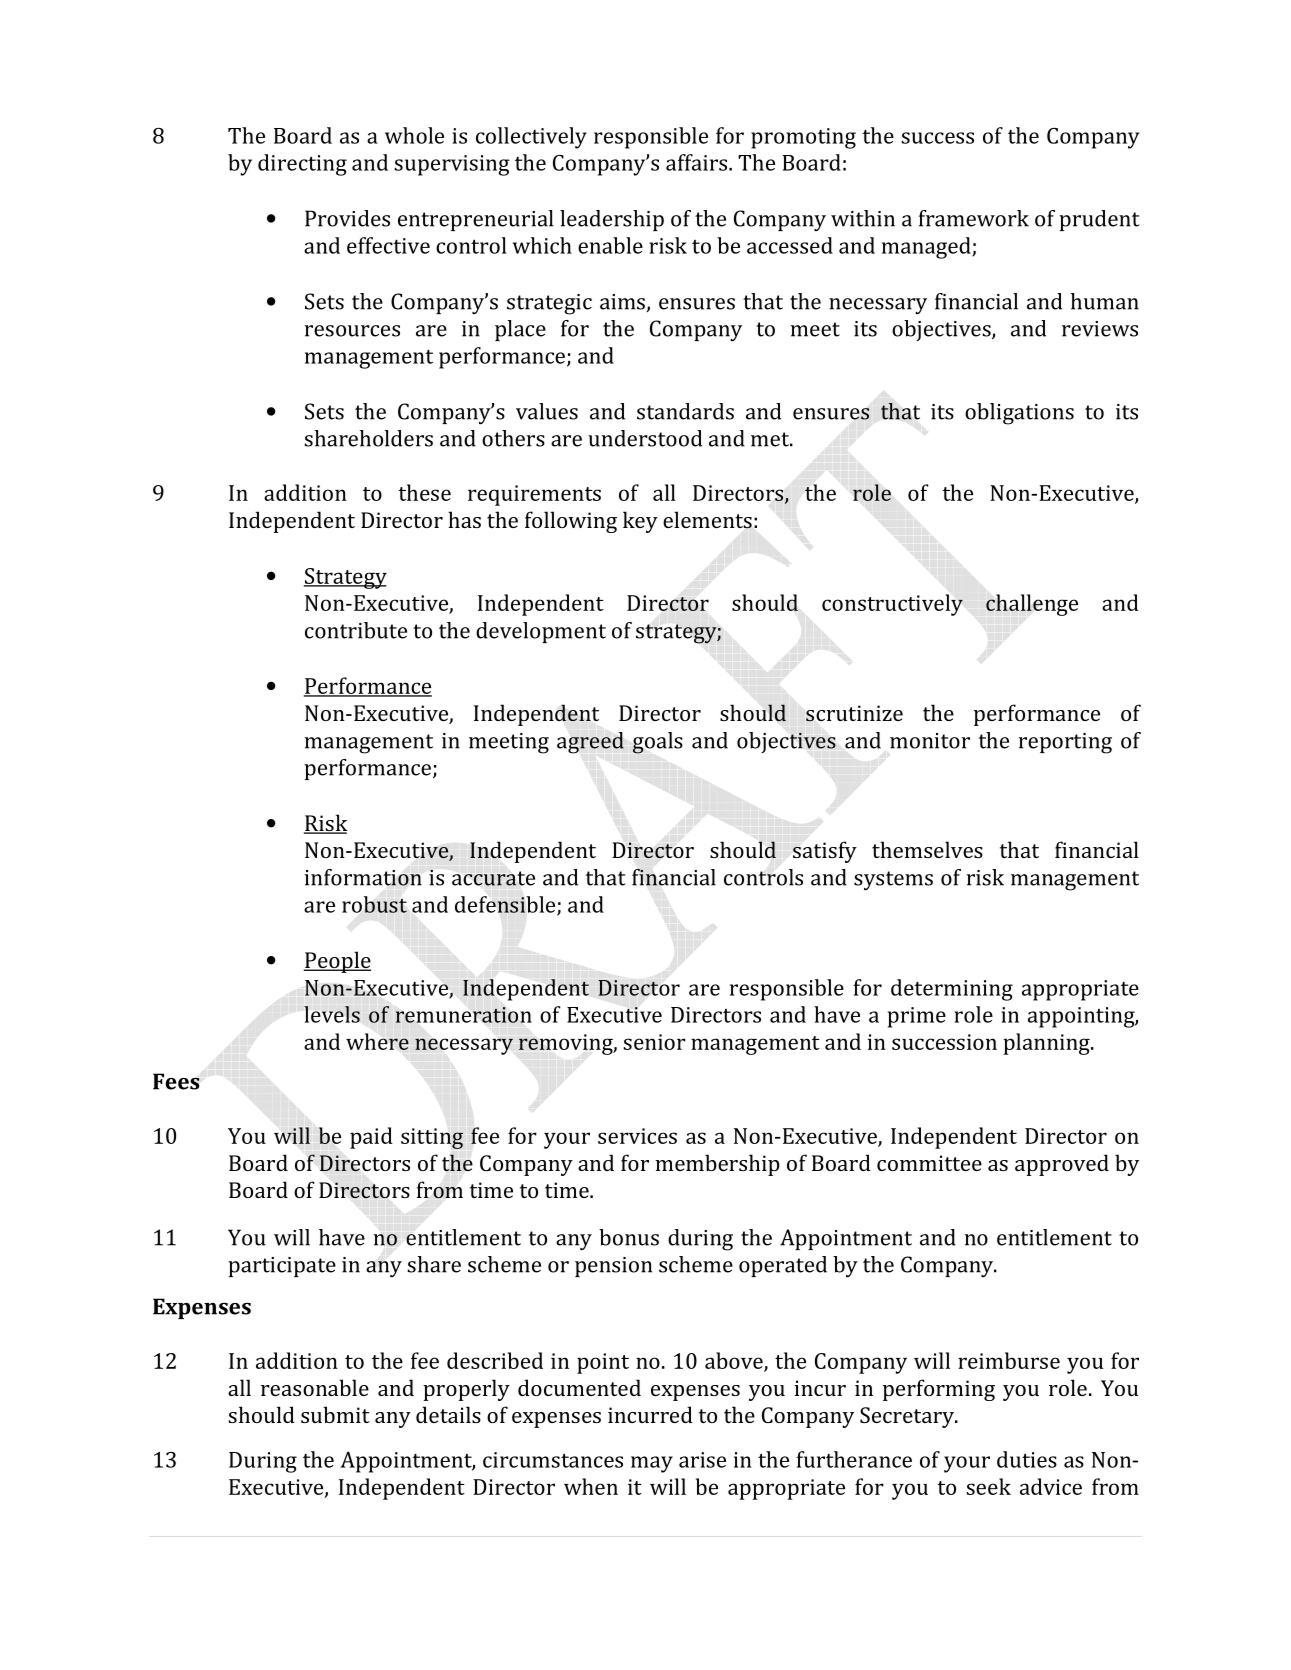 The width and height of the screenshot is (1291, 1670). I want to click on challenge, so click(1032, 605).
